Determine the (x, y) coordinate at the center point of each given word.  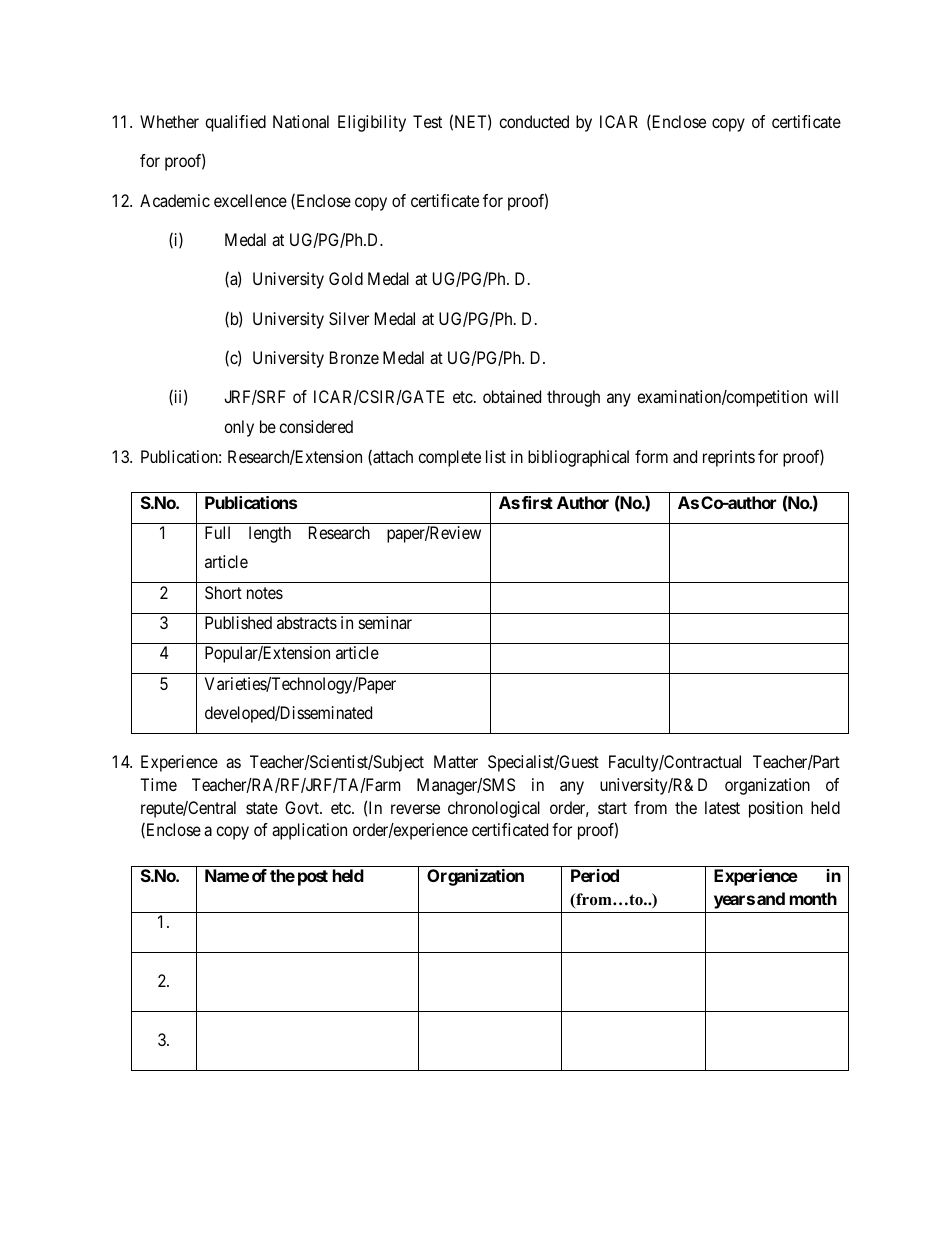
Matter (456, 761)
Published (238, 622)
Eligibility (372, 123)
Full (217, 532)
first (537, 502)
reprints (729, 458)
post (313, 878)
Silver (349, 318)
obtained (512, 396)
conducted (534, 121)
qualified (235, 123)
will (826, 396)
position (776, 809)
